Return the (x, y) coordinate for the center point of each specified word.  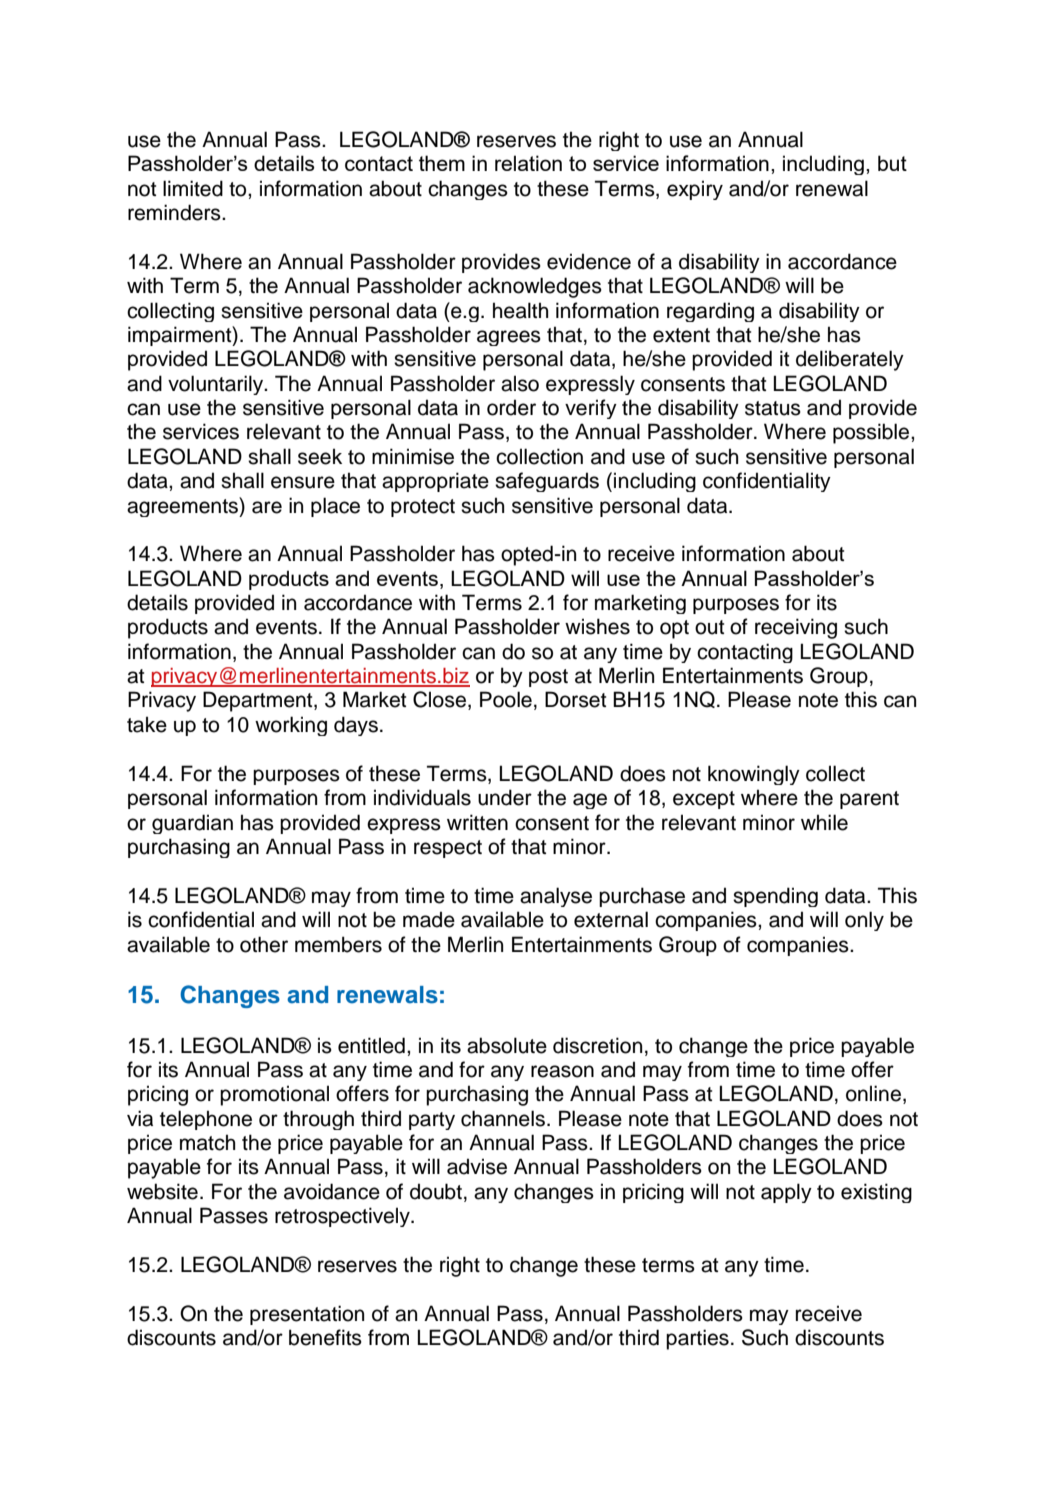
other (264, 944)
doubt (436, 1191)
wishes (597, 626)
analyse (556, 897)
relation (528, 163)
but (892, 163)
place (335, 507)
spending (775, 897)
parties (697, 1339)
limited (193, 188)
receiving (796, 628)
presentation (307, 1315)
